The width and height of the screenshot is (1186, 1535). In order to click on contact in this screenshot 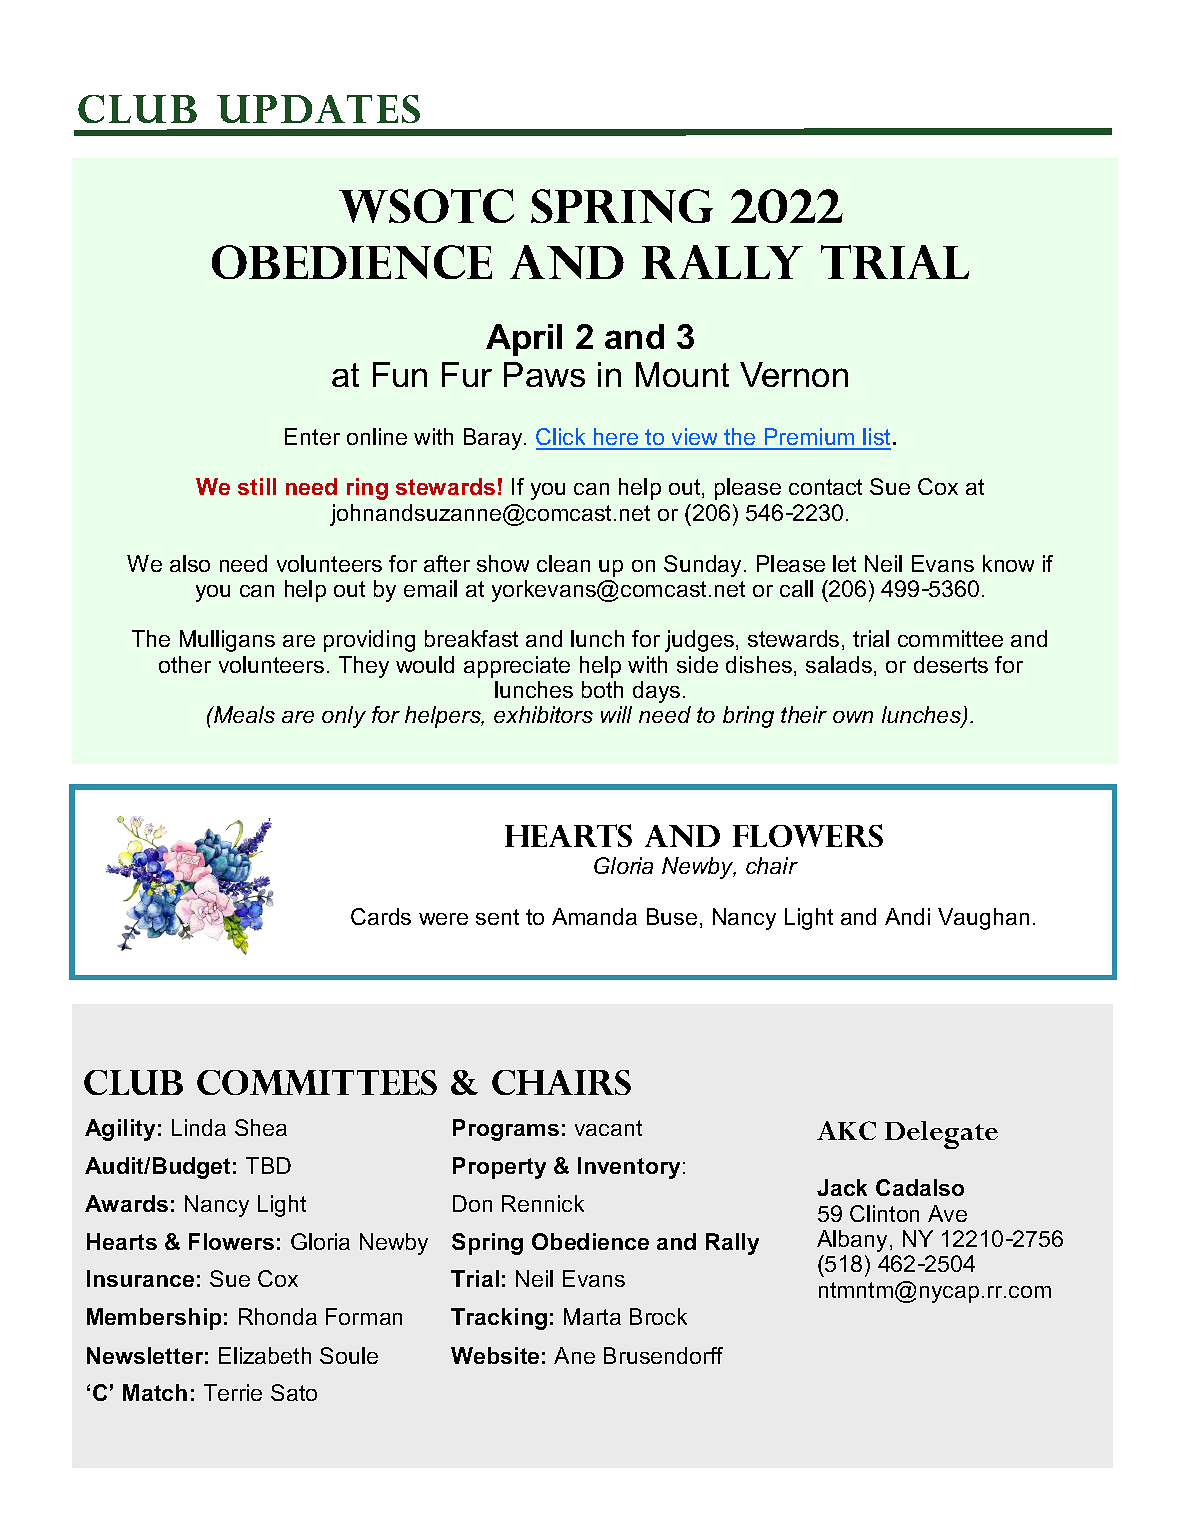, I will do `click(825, 487)`.
